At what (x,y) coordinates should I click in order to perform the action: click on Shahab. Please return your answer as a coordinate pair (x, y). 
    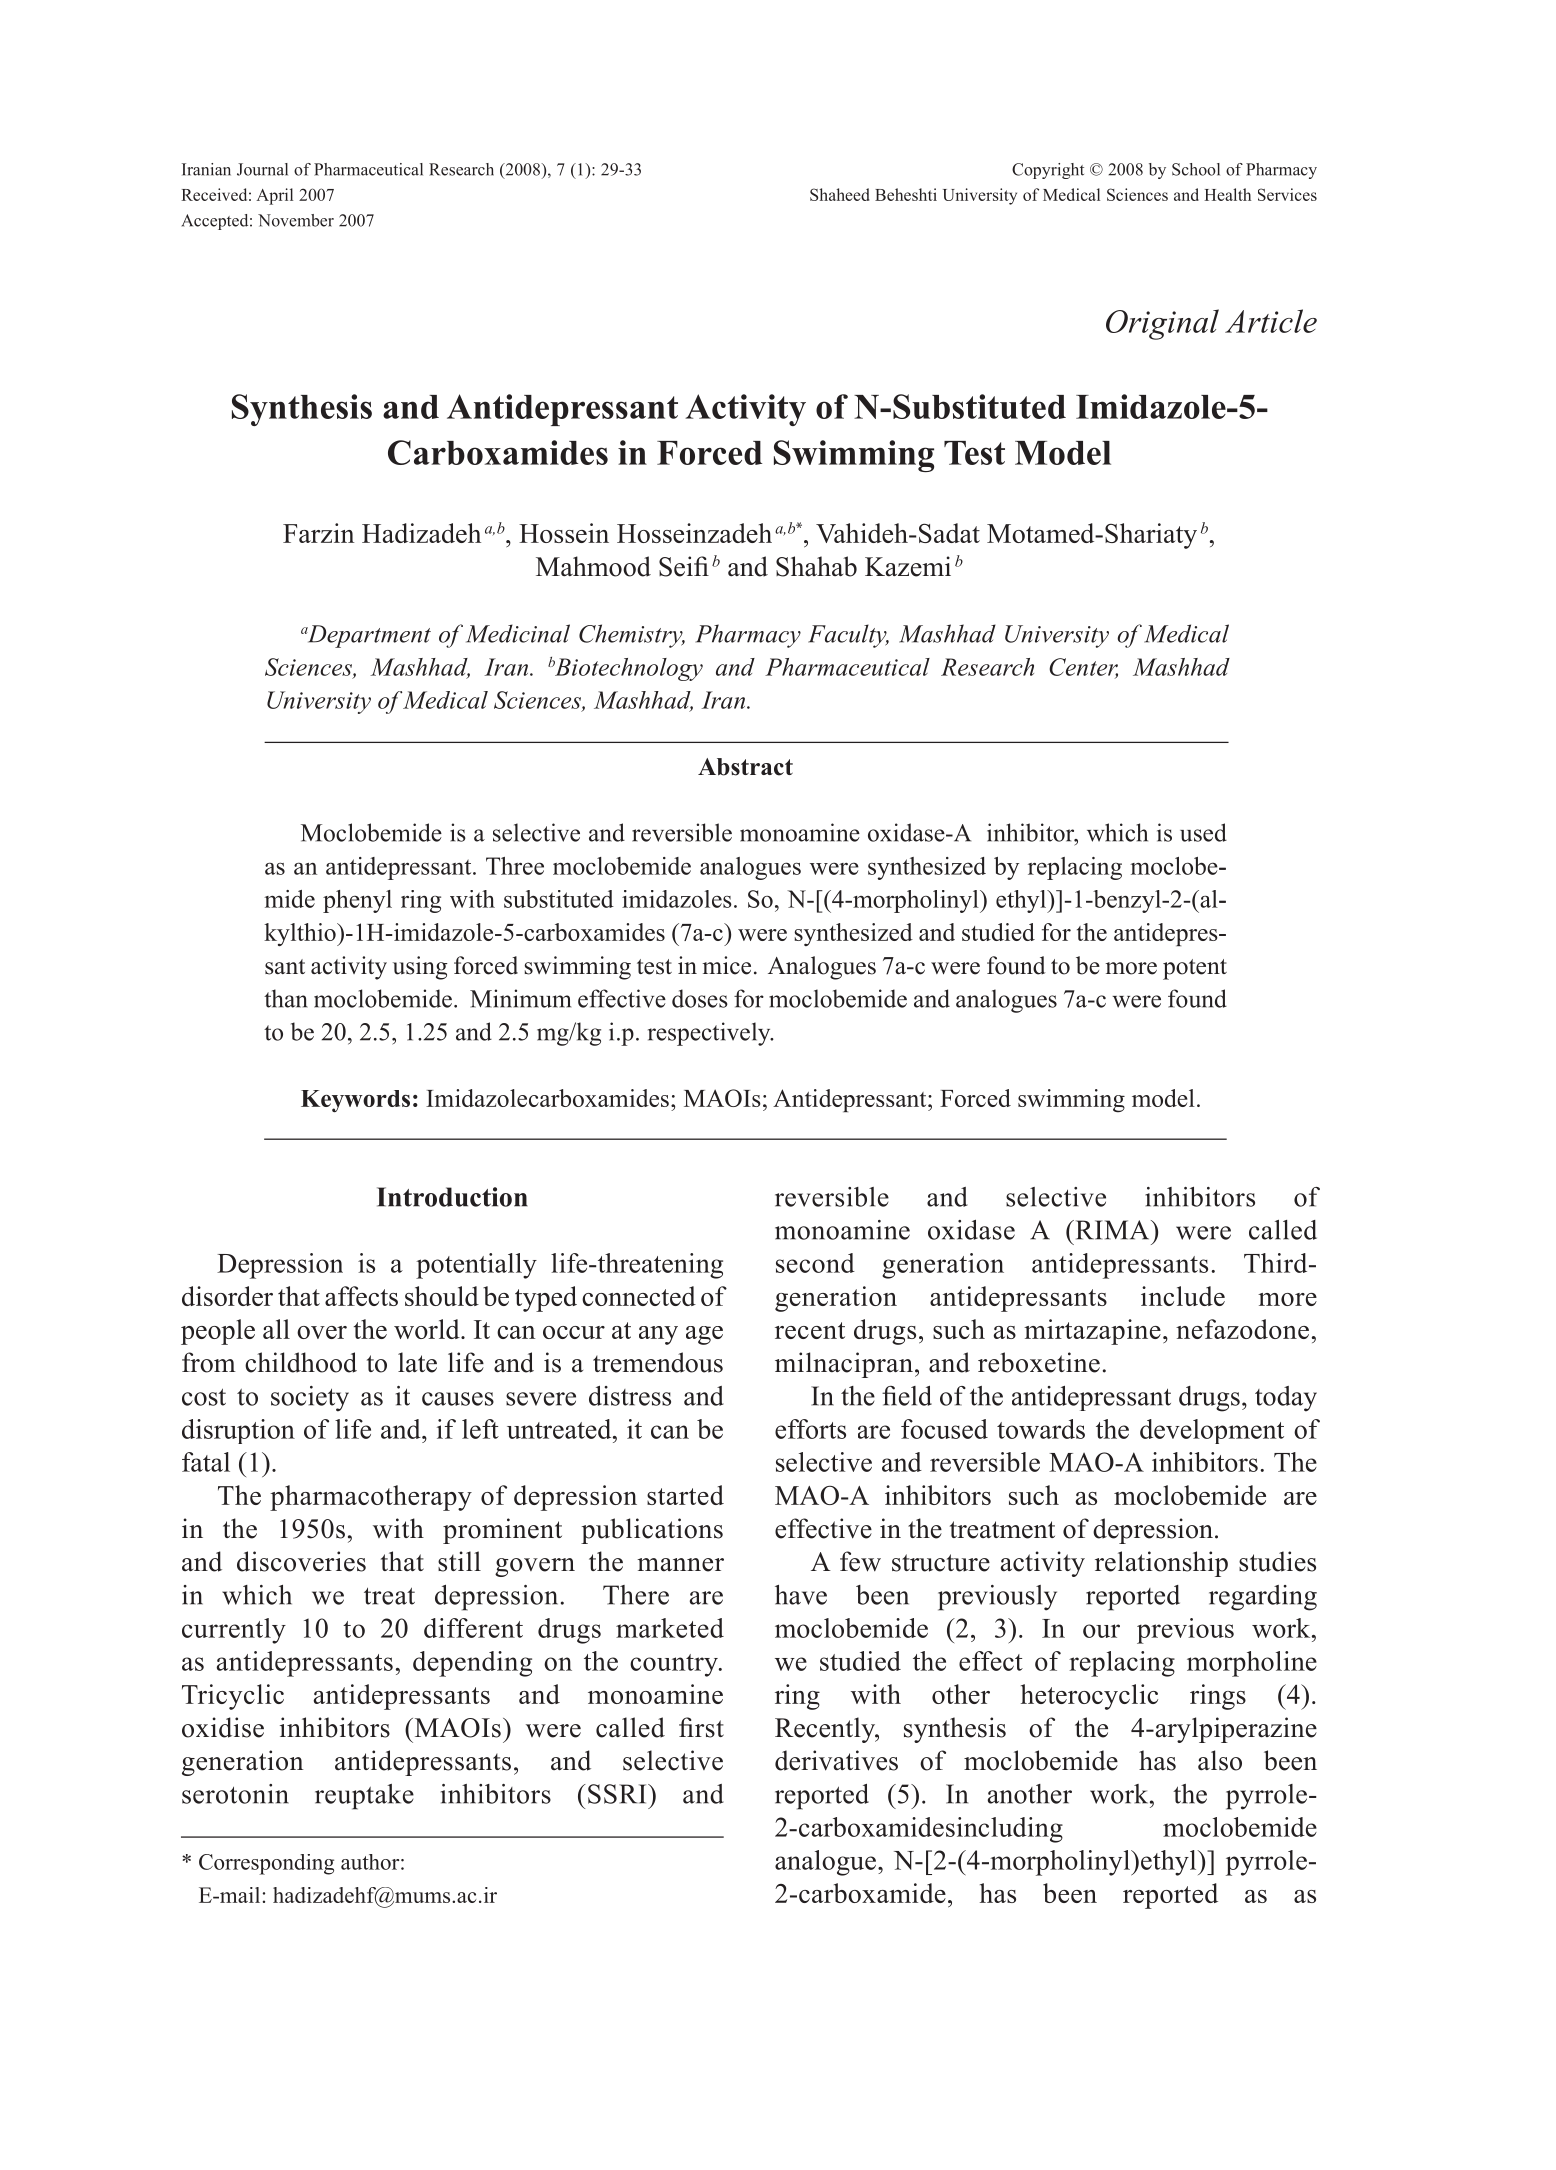
    Looking at the image, I should click on (816, 566).
